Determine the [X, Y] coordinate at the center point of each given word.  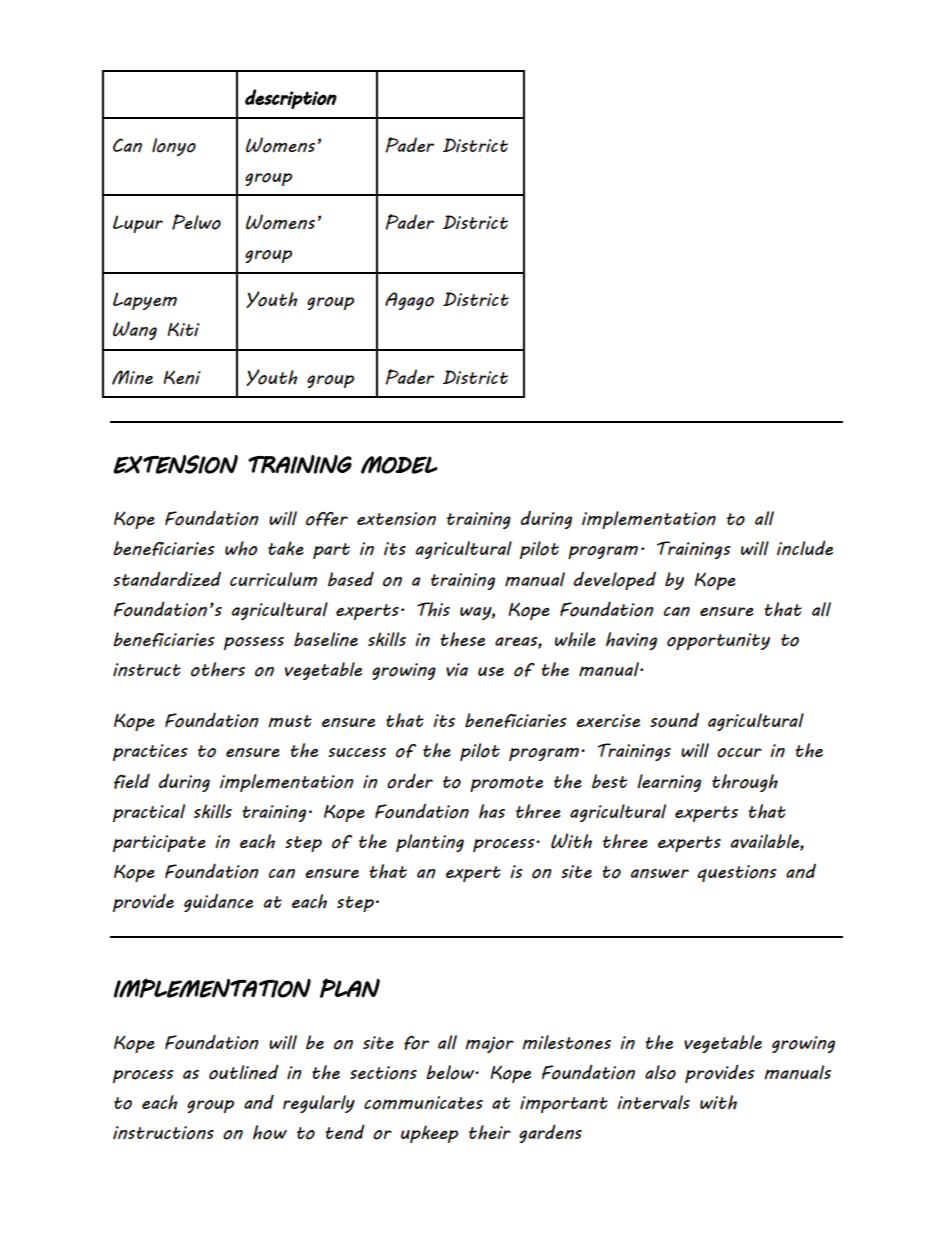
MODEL [399, 465]
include [805, 548]
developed [615, 581]
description [291, 99]
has [492, 811]
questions [737, 873]
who [241, 548]
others [218, 669]
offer [327, 519]
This [433, 609]
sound [674, 720]
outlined [244, 1072]
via [457, 669]
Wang [135, 330]
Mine [132, 377]
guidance [218, 903]
